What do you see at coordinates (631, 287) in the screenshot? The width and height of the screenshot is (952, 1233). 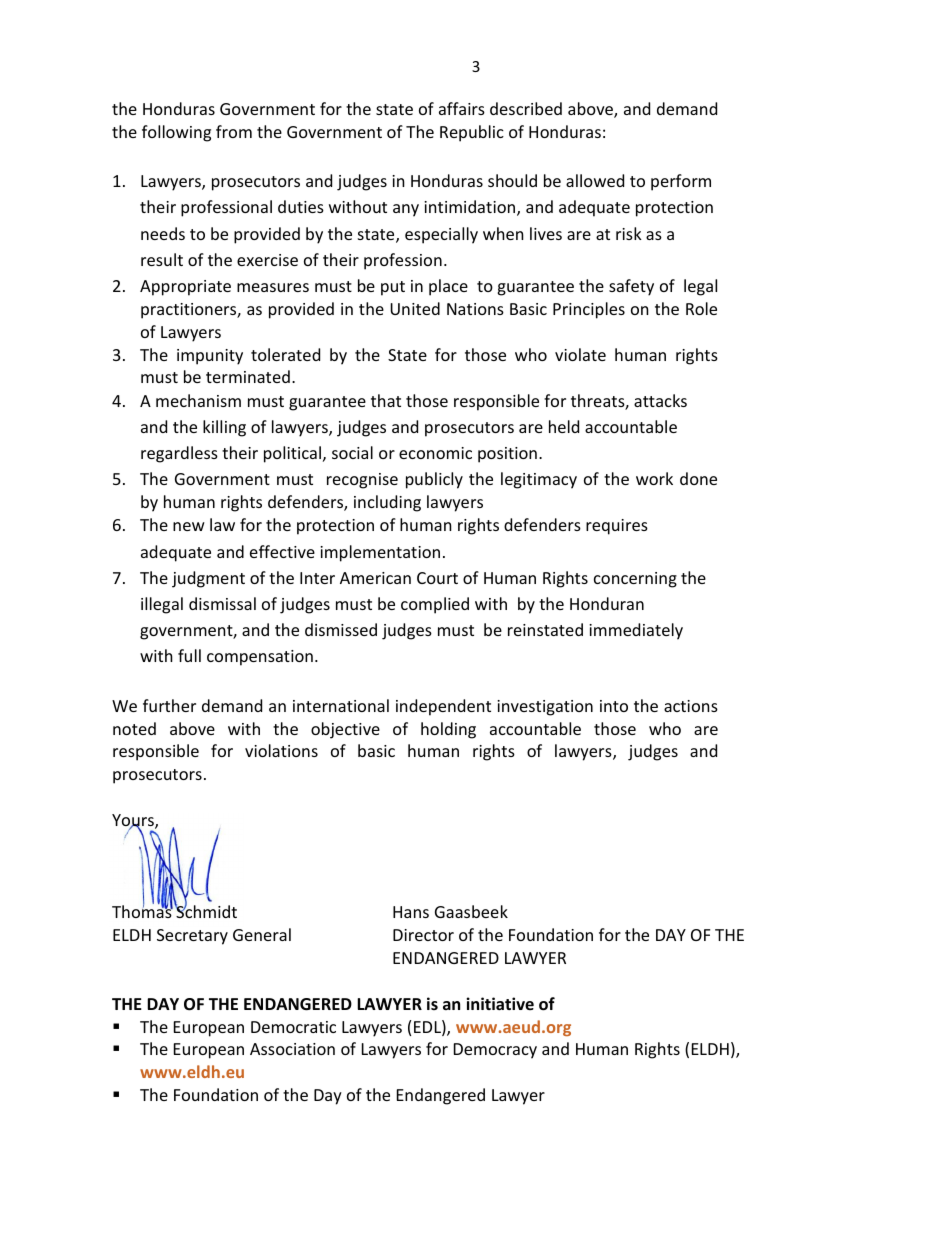 I see `safety` at bounding box center [631, 287].
